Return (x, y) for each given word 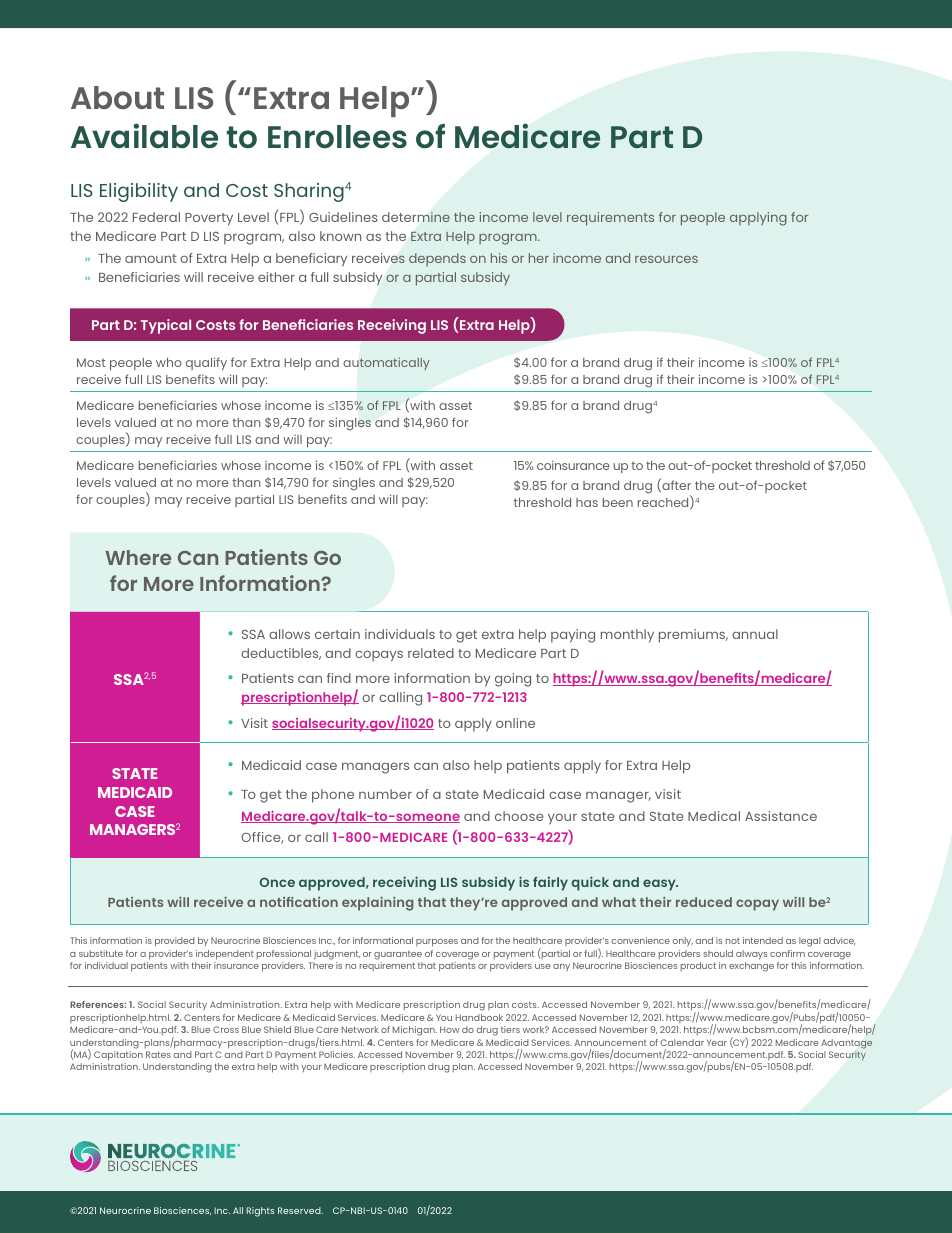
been (618, 502)
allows (289, 634)
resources (666, 259)
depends (437, 259)
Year (717, 1043)
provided (175, 942)
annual (755, 634)
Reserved (300, 1210)
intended (763, 940)
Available (144, 136)
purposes (437, 943)
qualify (206, 363)
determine (416, 217)
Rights (260, 1212)
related (431, 653)
